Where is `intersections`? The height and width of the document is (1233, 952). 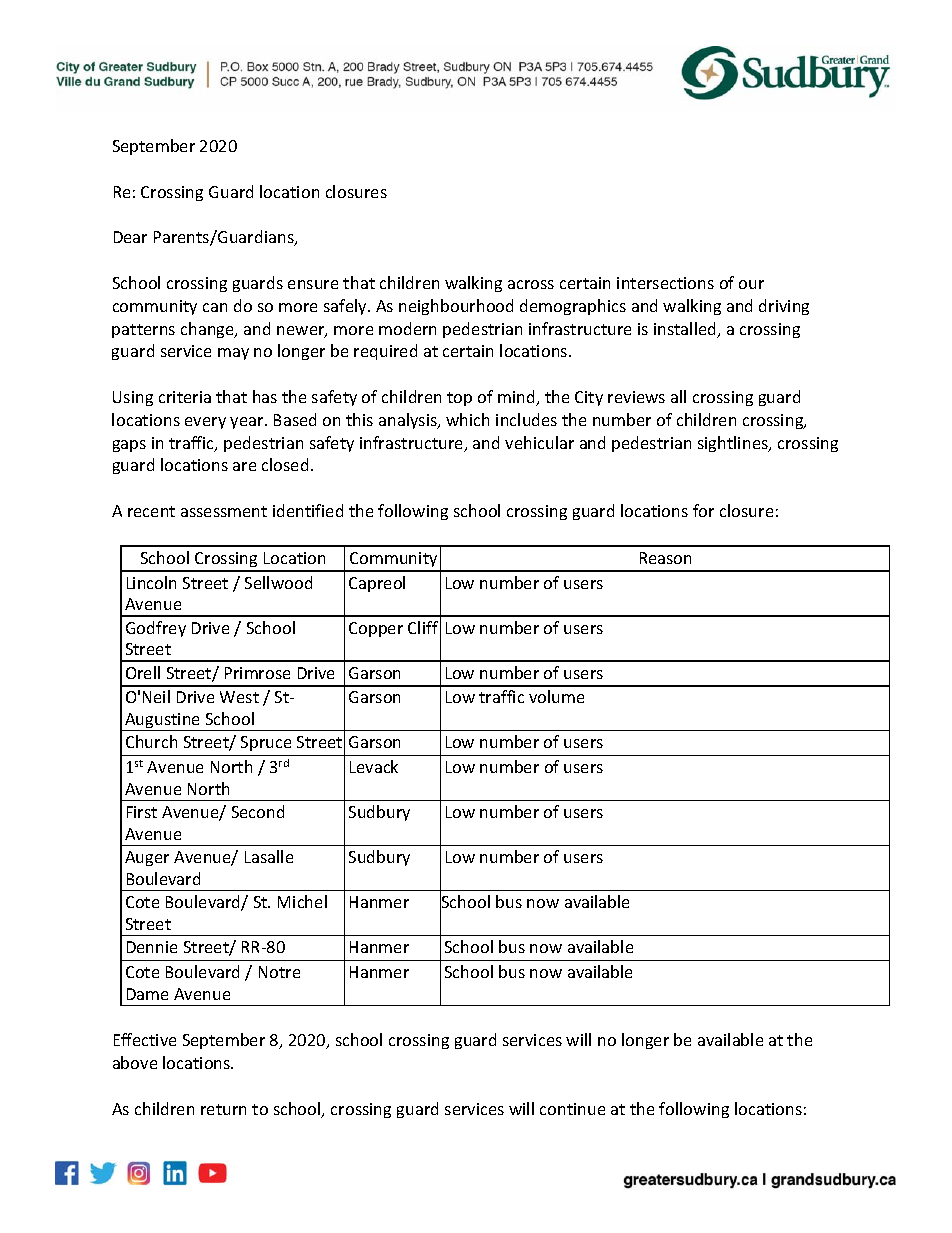
intersections is located at coordinates (665, 283).
